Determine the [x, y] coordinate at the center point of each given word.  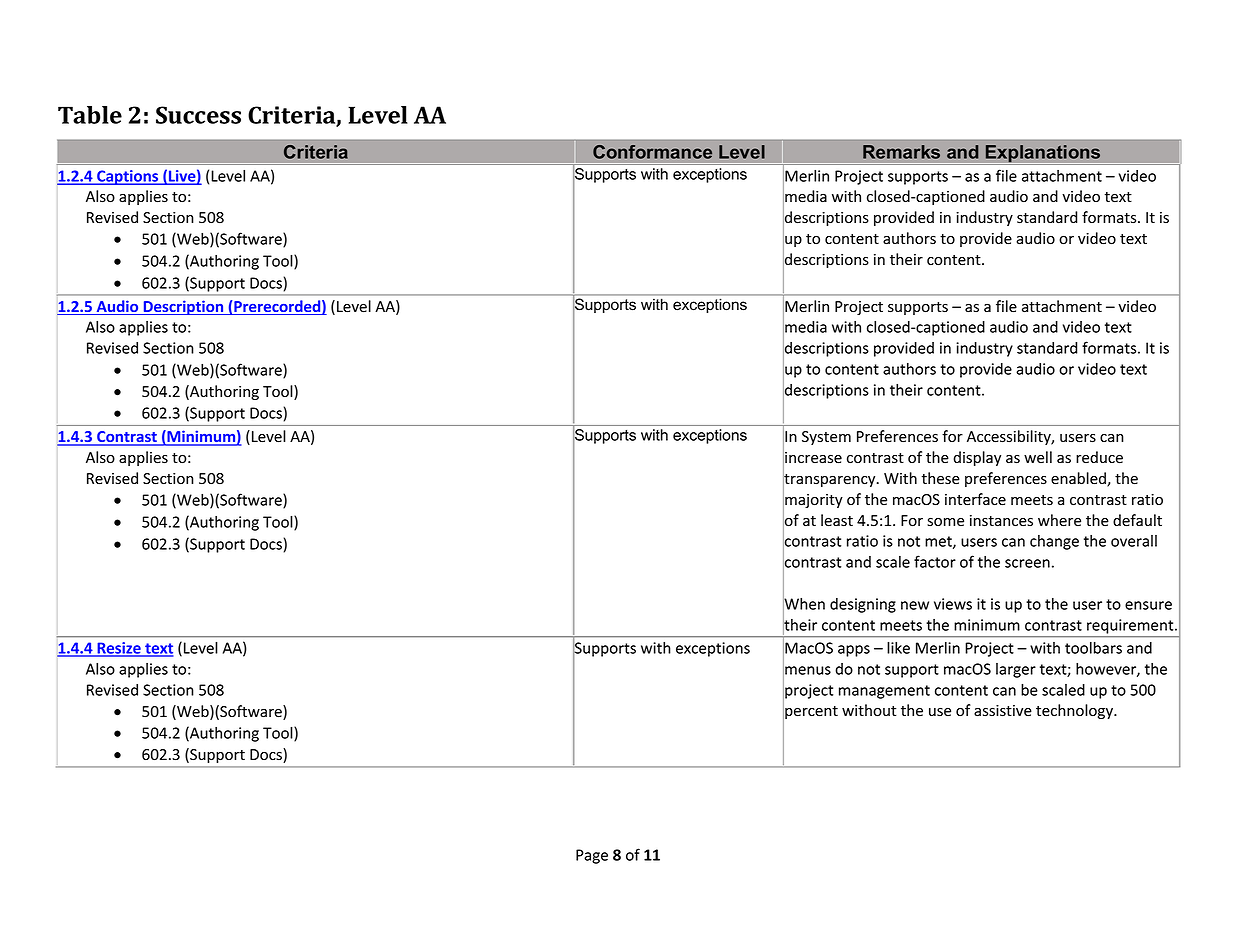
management [884, 692]
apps [854, 651]
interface [975, 499]
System [826, 438]
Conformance [652, 152]
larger [1016, 670]
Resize [119, 649]
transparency [830, 481]
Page [592, 856]
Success [198, 115]
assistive [1003, 711]
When [804, 603]
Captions [128, 177]
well [1038, 457]
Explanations [1042, 154]
